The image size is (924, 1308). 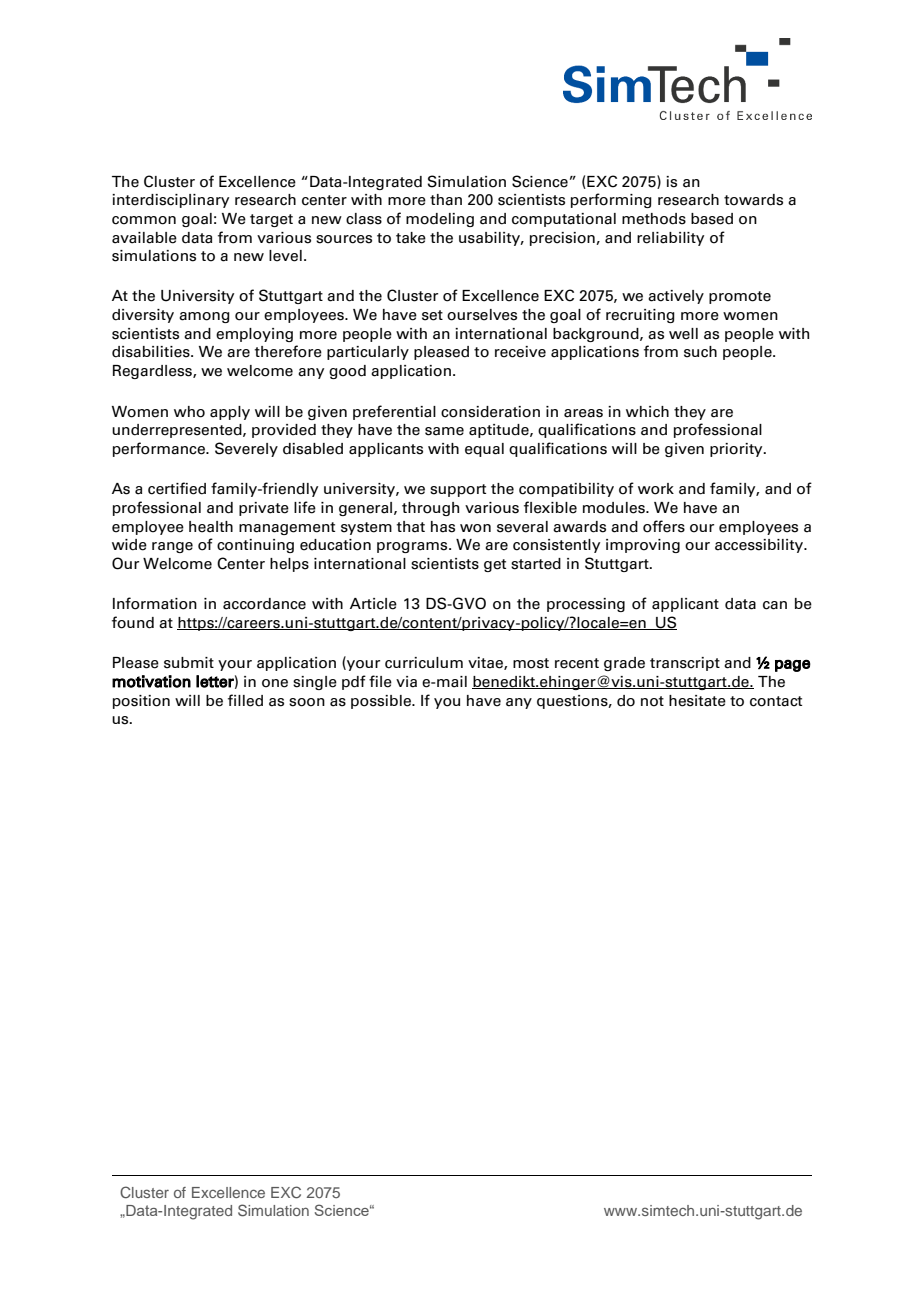 I want to click on priority, so click(x=737, y=450).
